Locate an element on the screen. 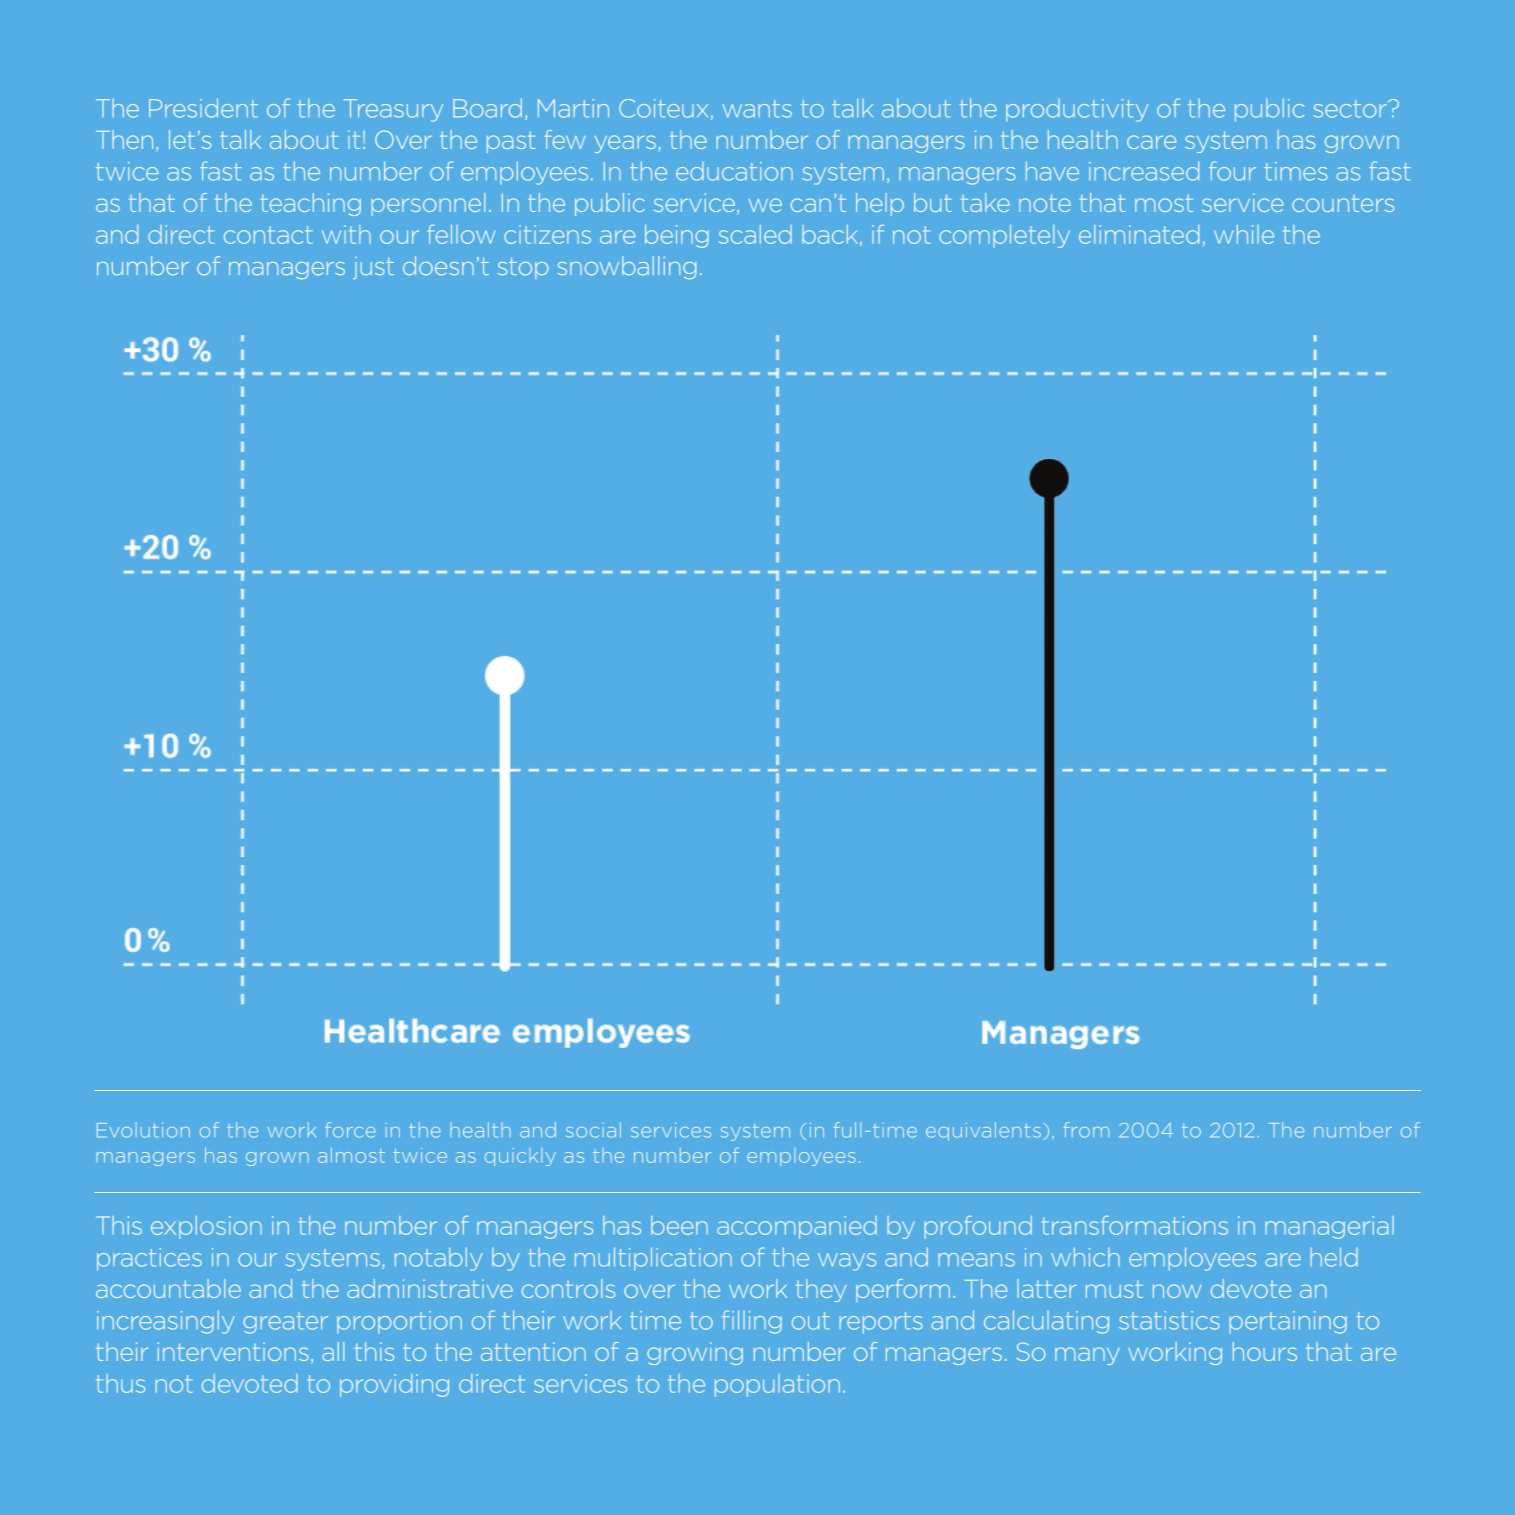 The image size is (1515, 1515). just is located at coordinates (373, 268).
